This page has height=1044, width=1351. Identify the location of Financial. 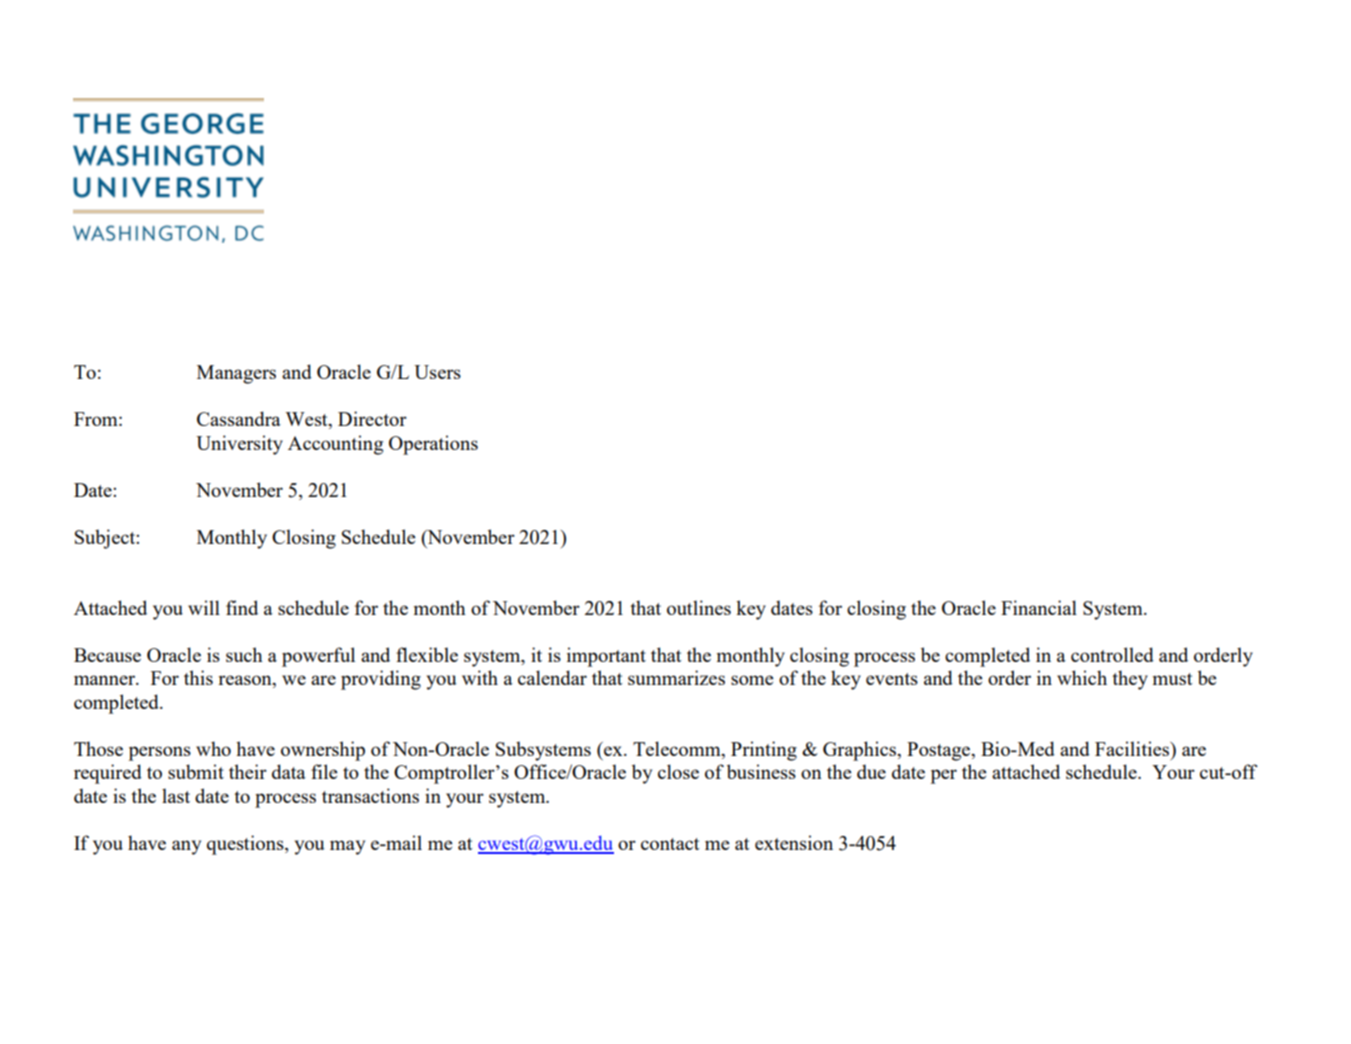
(1039, 607).
